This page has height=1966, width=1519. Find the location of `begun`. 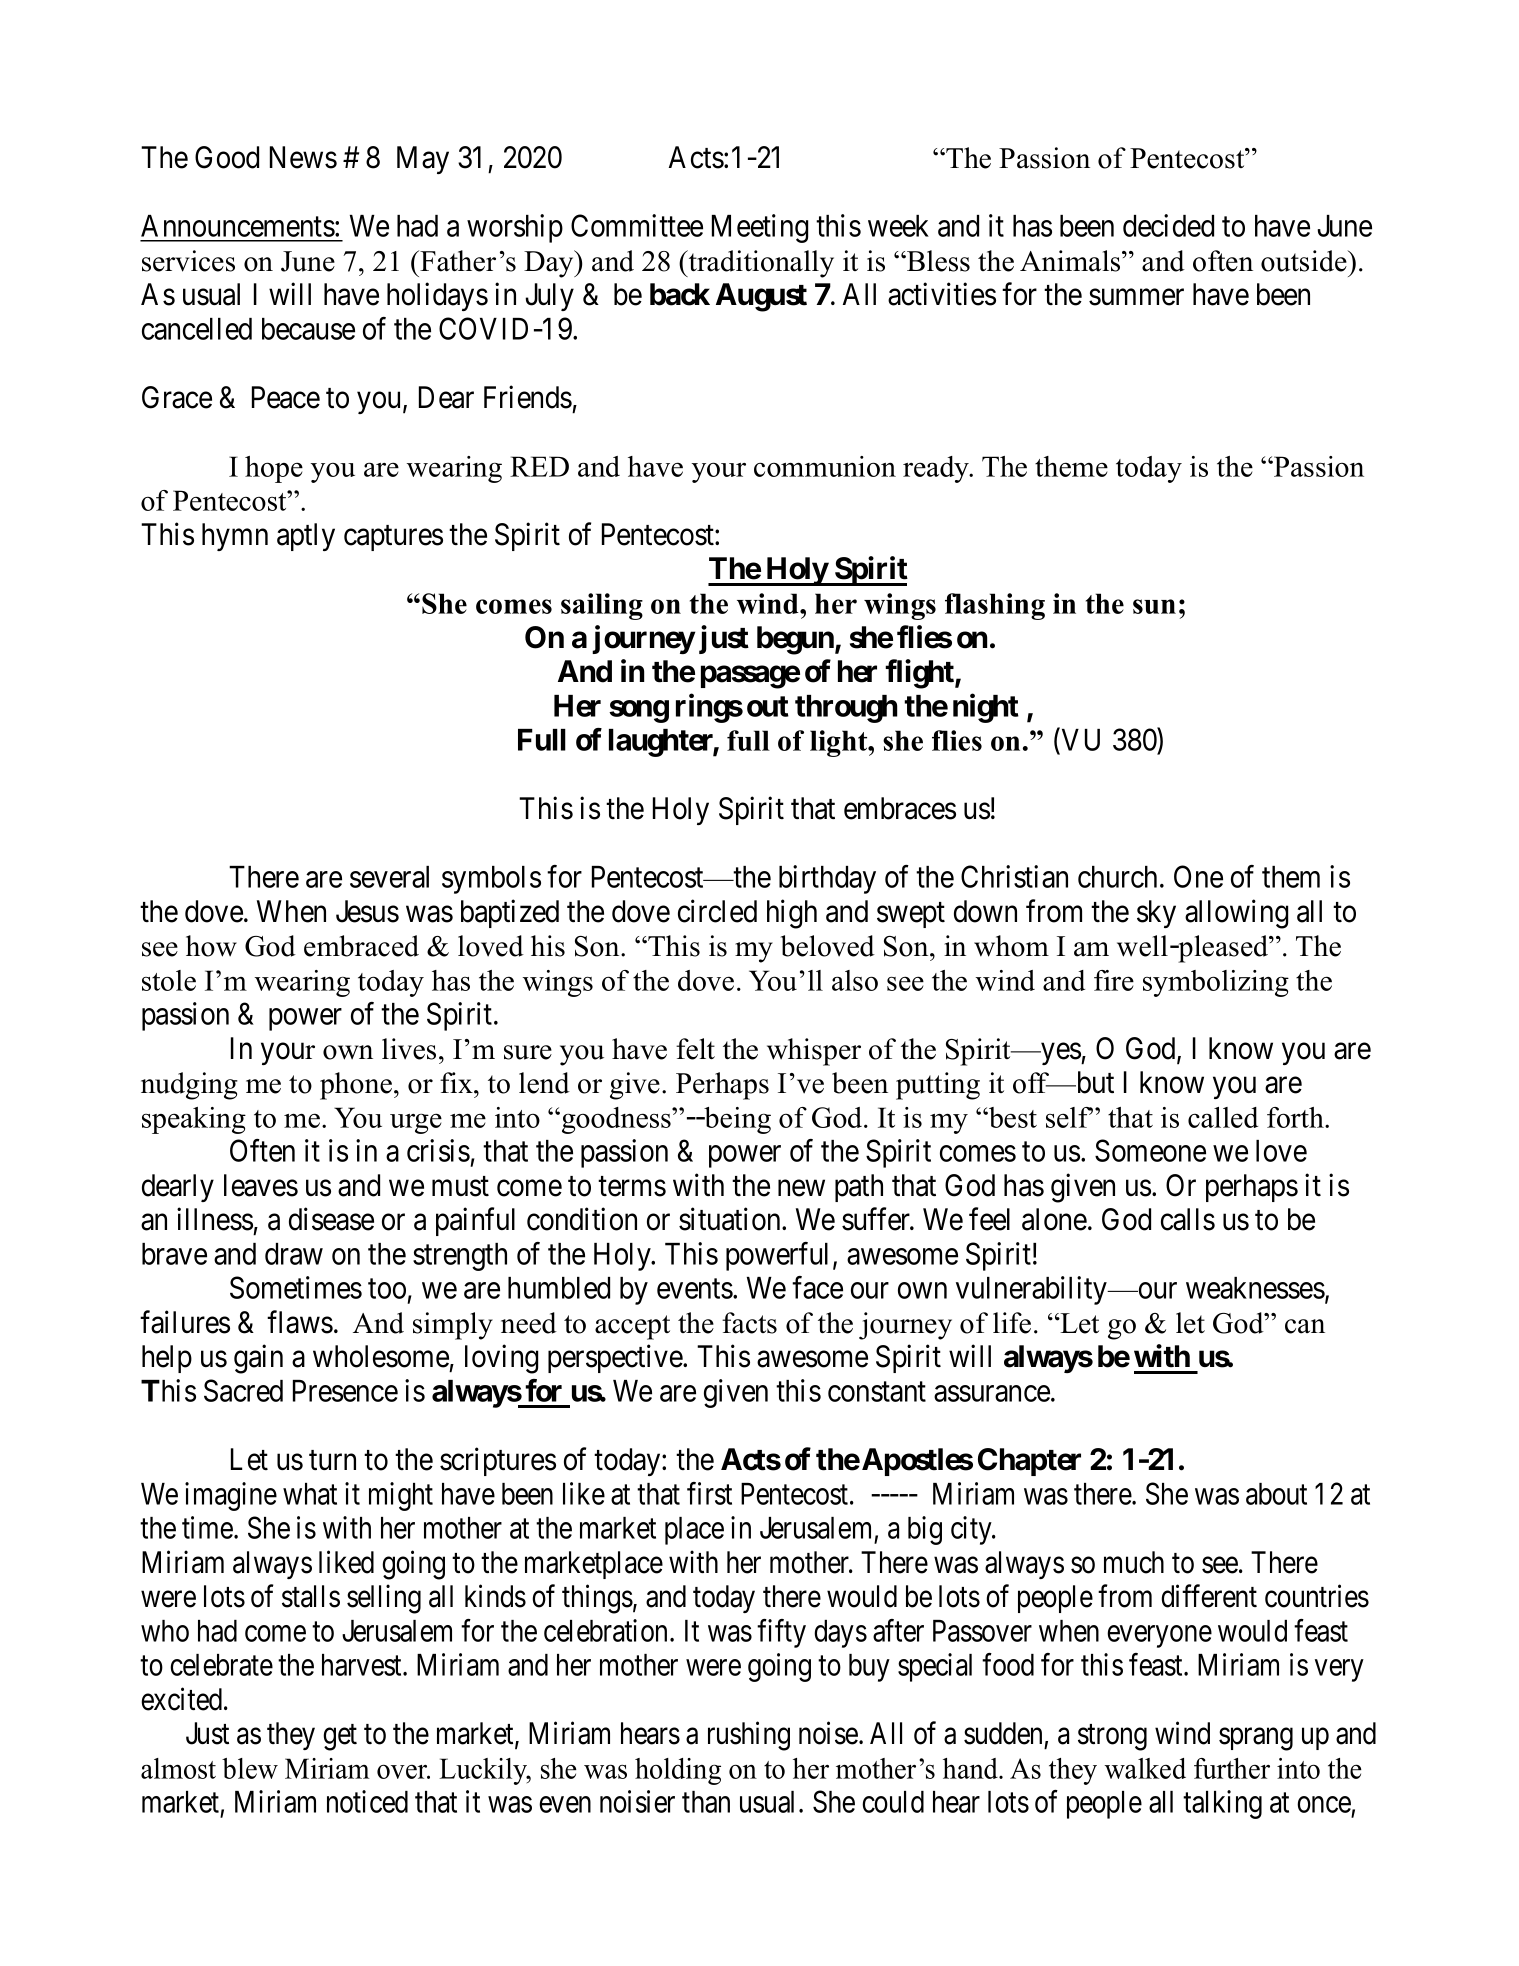

begun is located at coordinates (796, 640).
